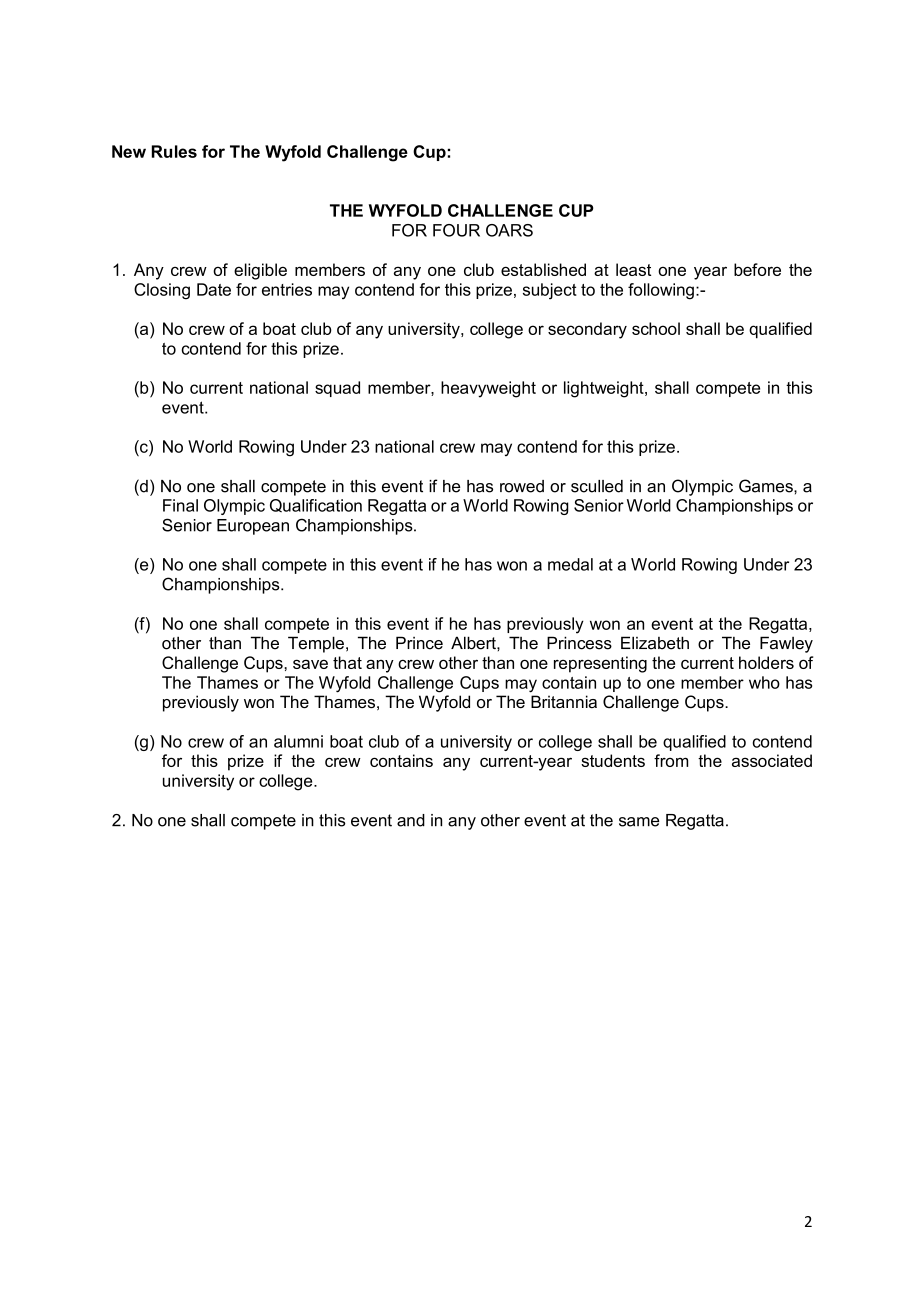  What do you see at coordinates (767, 486) in the image?
I see `Games` at bounding box center [767, 486].
